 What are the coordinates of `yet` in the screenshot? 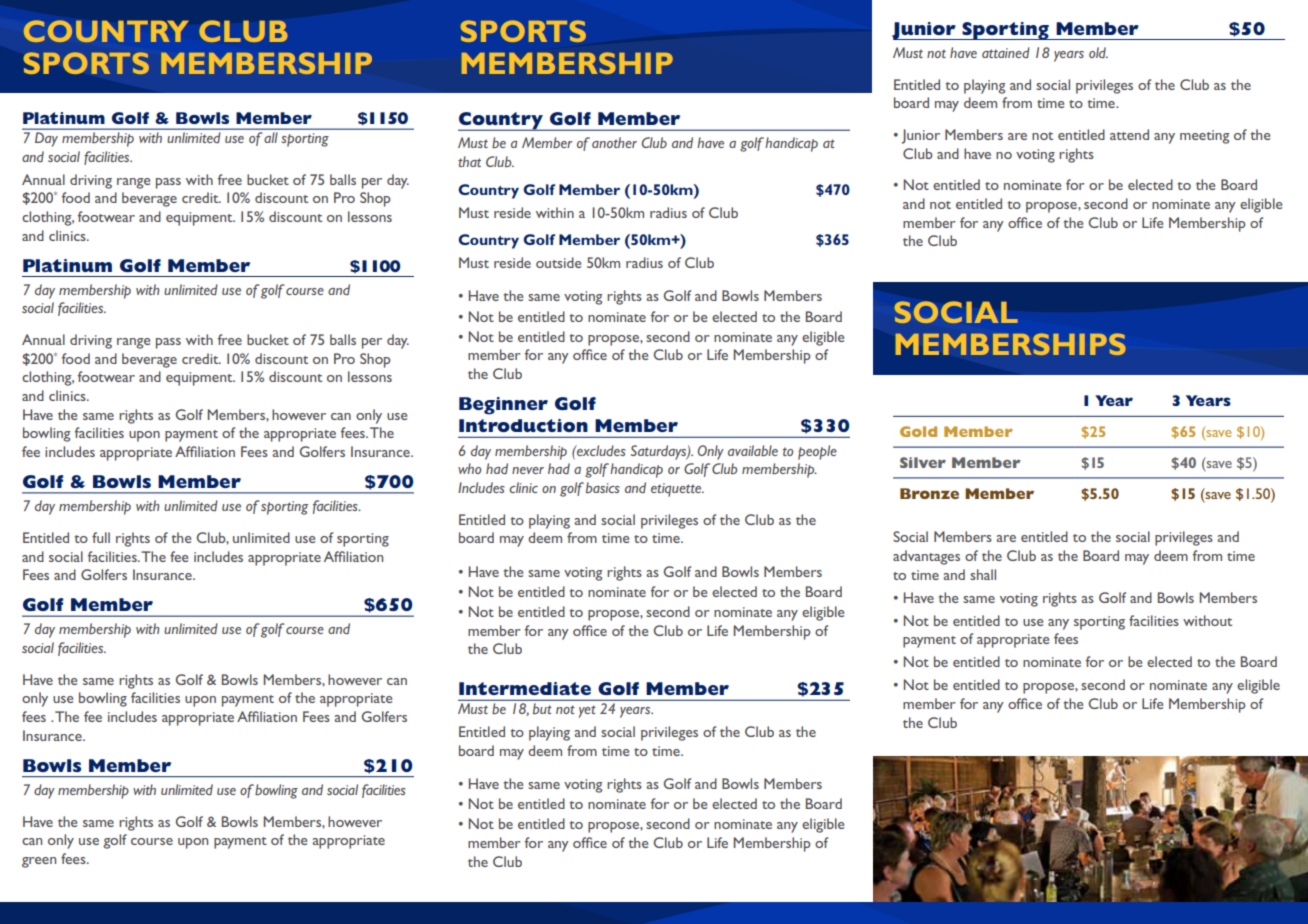 It's located at (587, 711).
